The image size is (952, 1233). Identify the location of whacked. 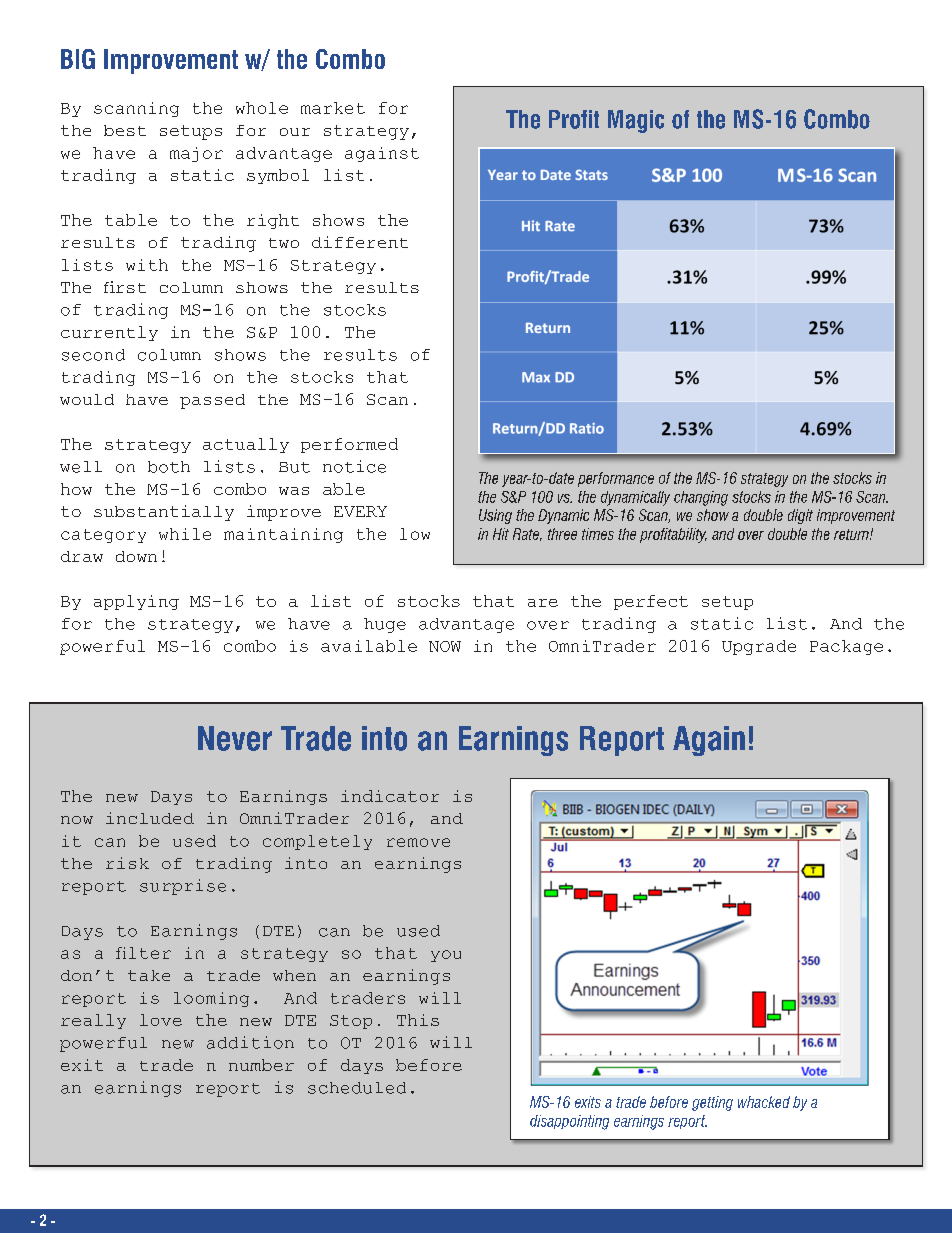
(764, 1102).
